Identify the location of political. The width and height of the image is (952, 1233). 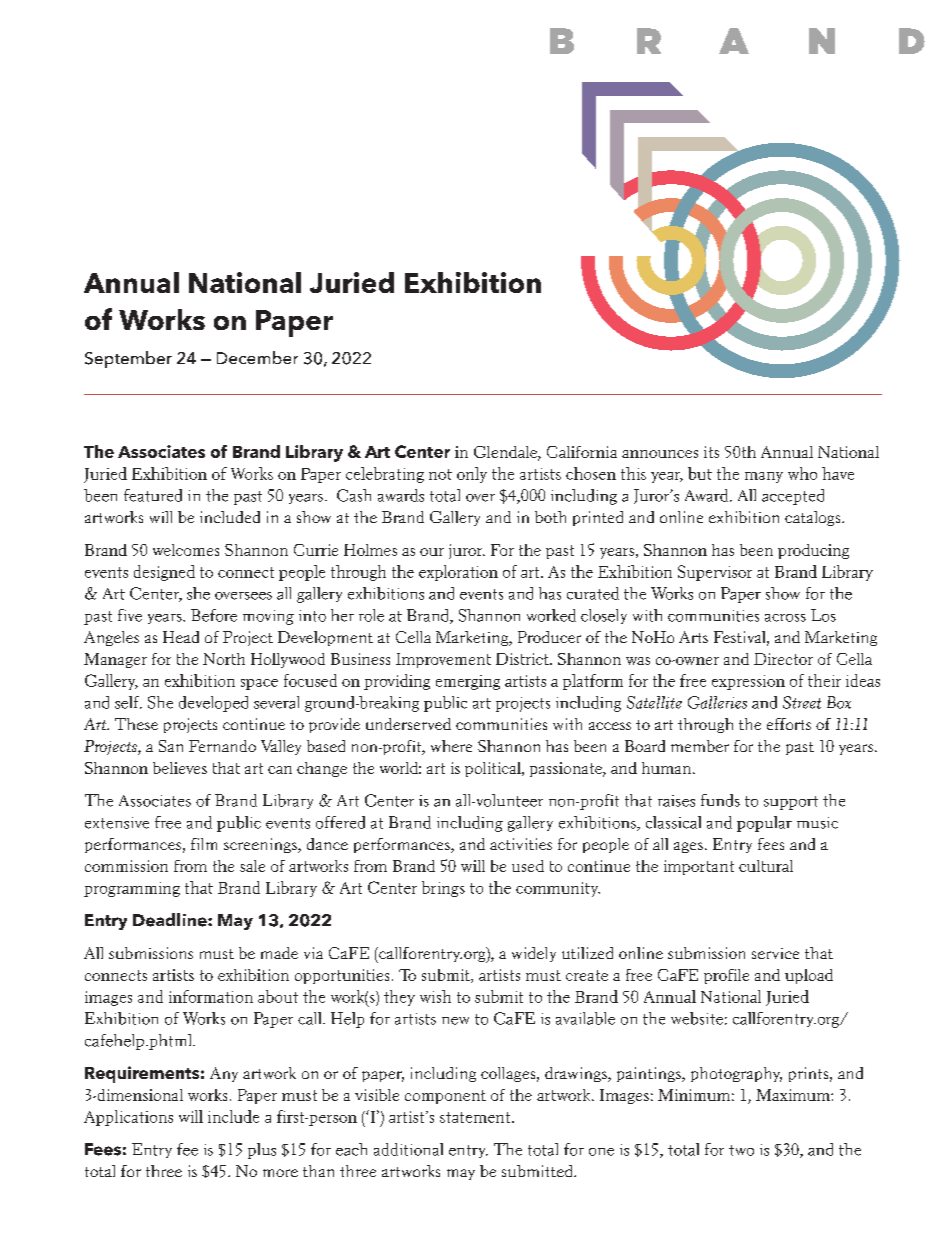
(494, 769).
